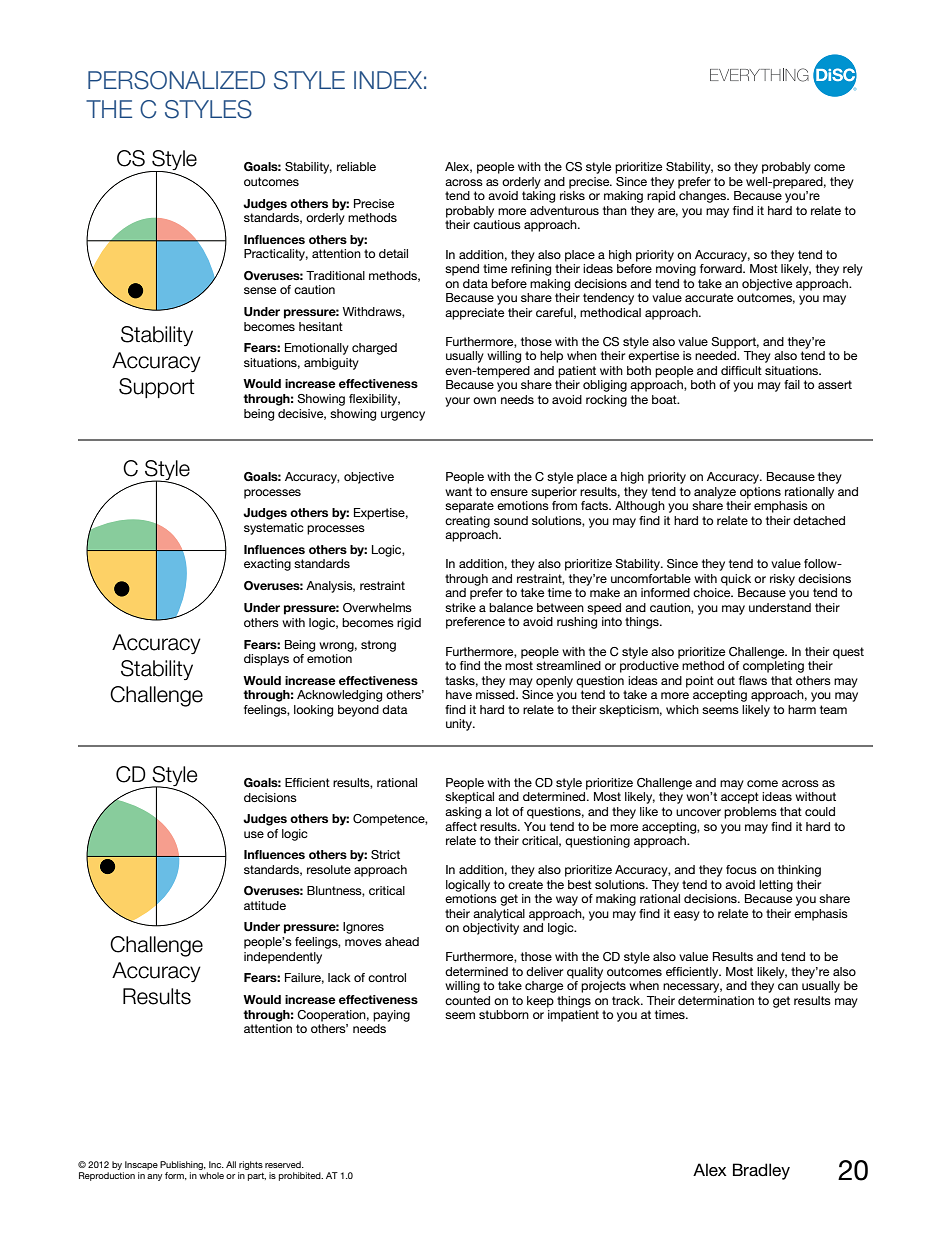 This page has width=952, height=1233. Describe the element at coordinates (538, 197) in the page. I see `taking` at that location.
